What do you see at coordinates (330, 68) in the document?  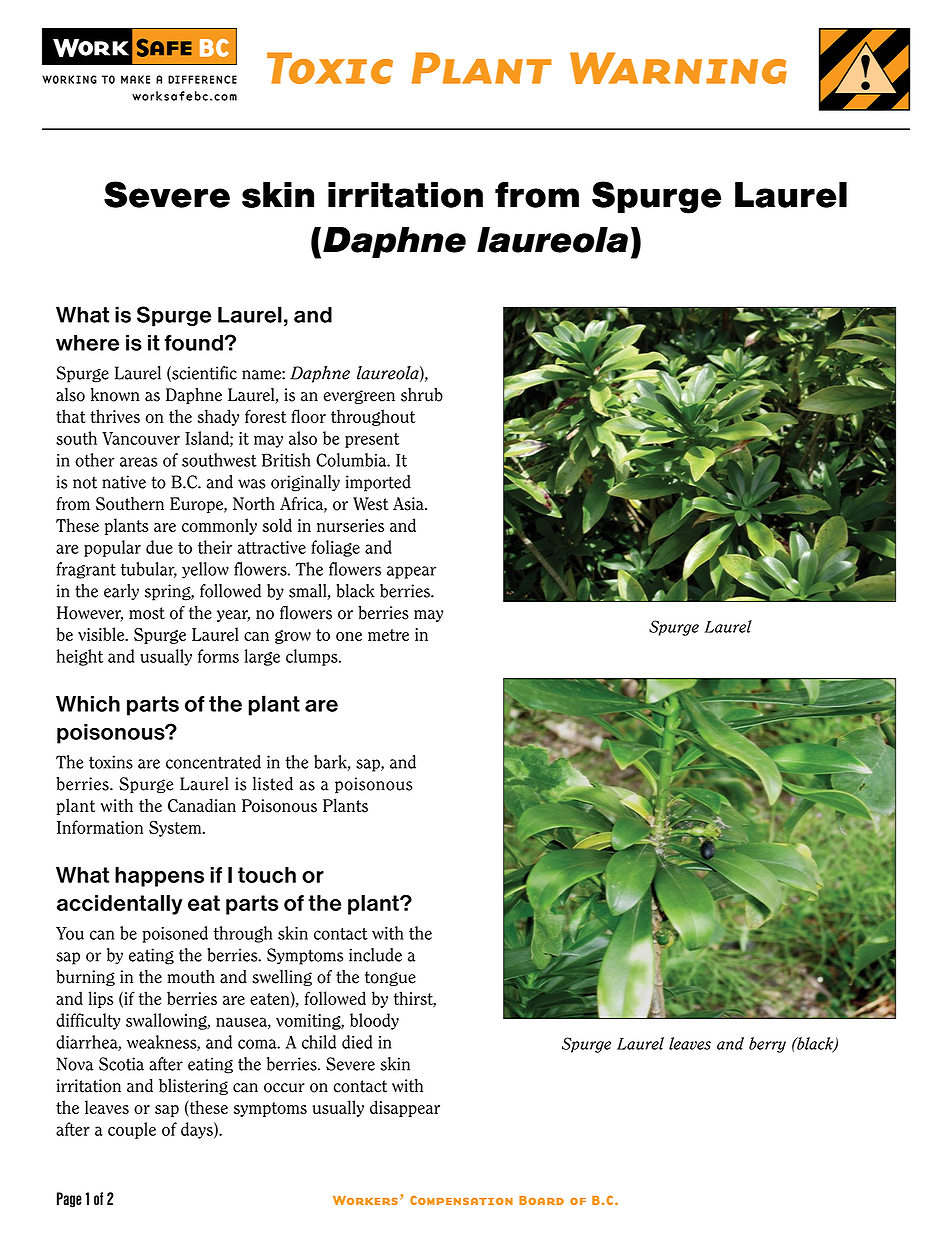 I see `Toxic` at bounding box center [330, 68].
